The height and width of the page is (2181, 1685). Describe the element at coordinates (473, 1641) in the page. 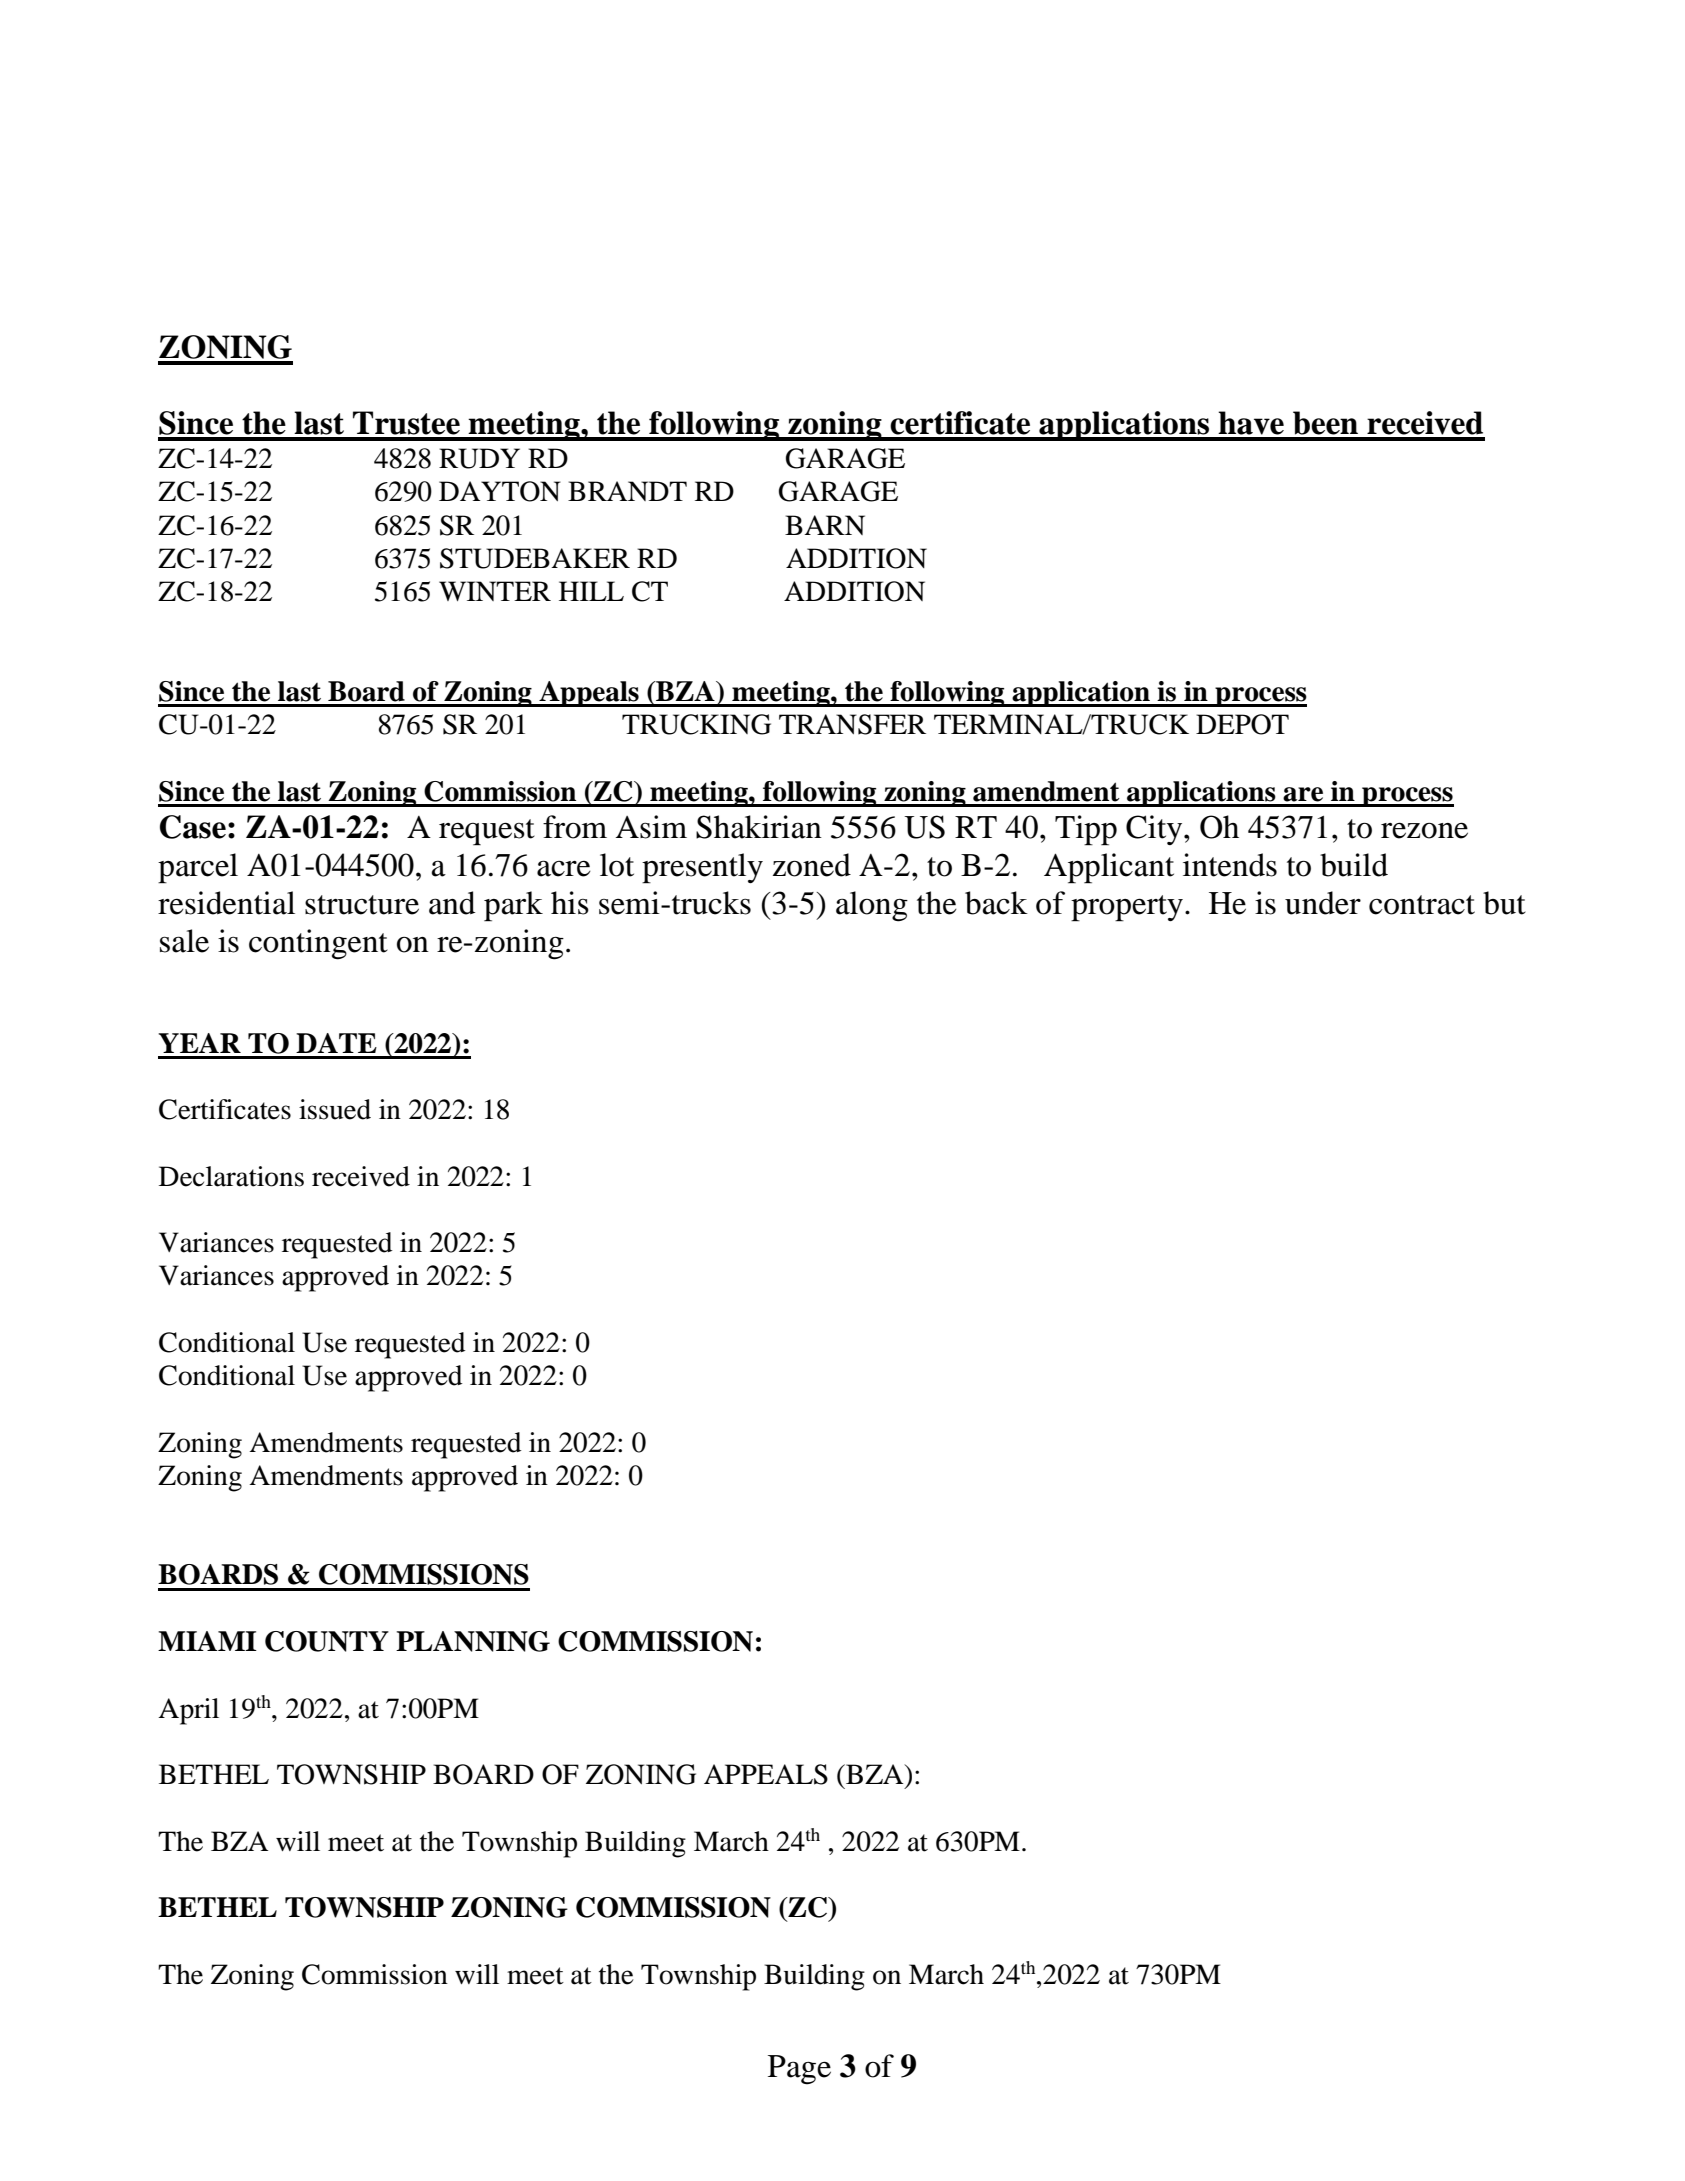

I see `PLANNING` at that location.
